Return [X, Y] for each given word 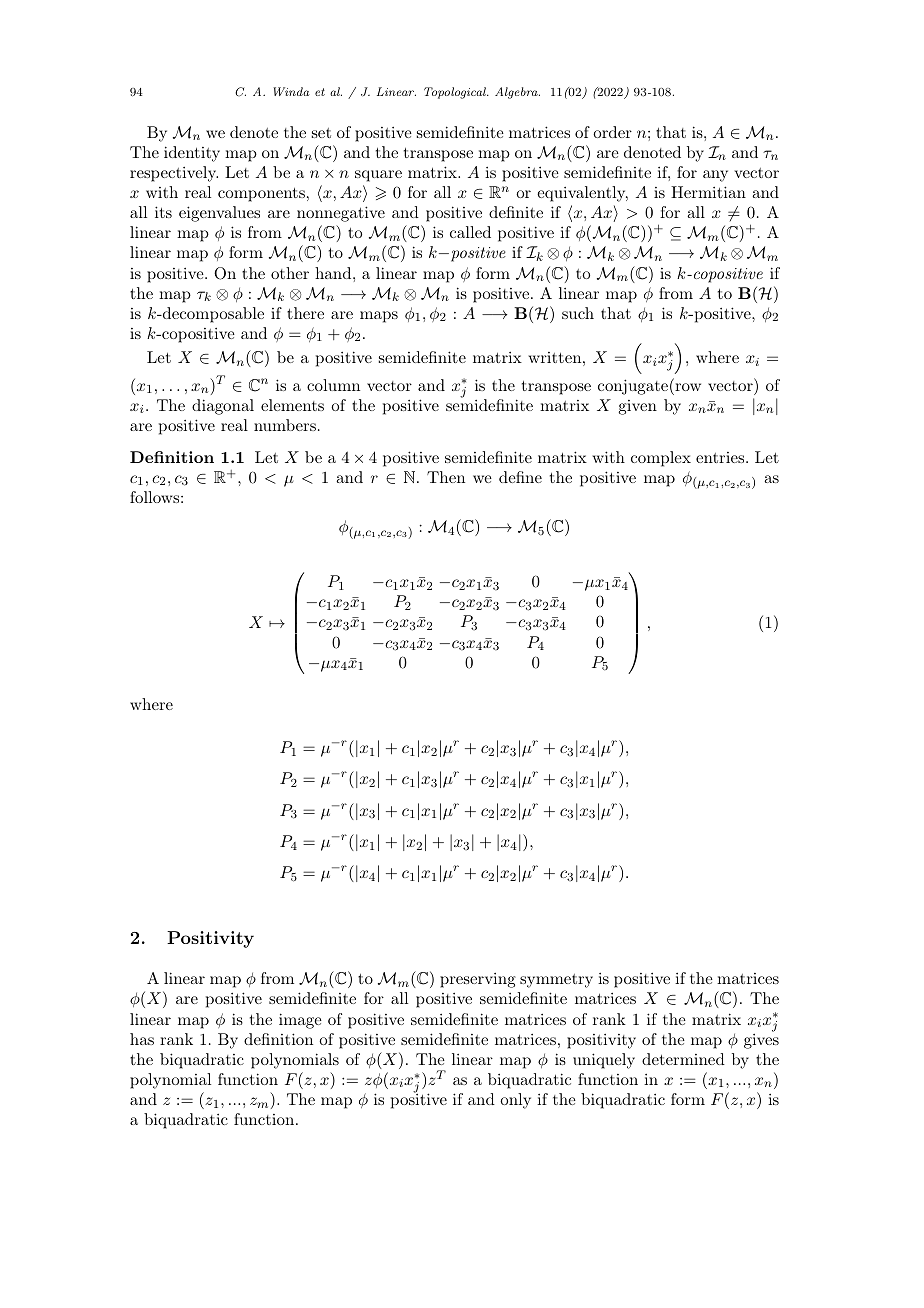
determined [683, 1059]
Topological [456, 93]
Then [446, 477]
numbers [285, 425]
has [142, 1039]
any [715, 176]
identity [192, 154]
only [515, 1101]
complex [661, 459]
